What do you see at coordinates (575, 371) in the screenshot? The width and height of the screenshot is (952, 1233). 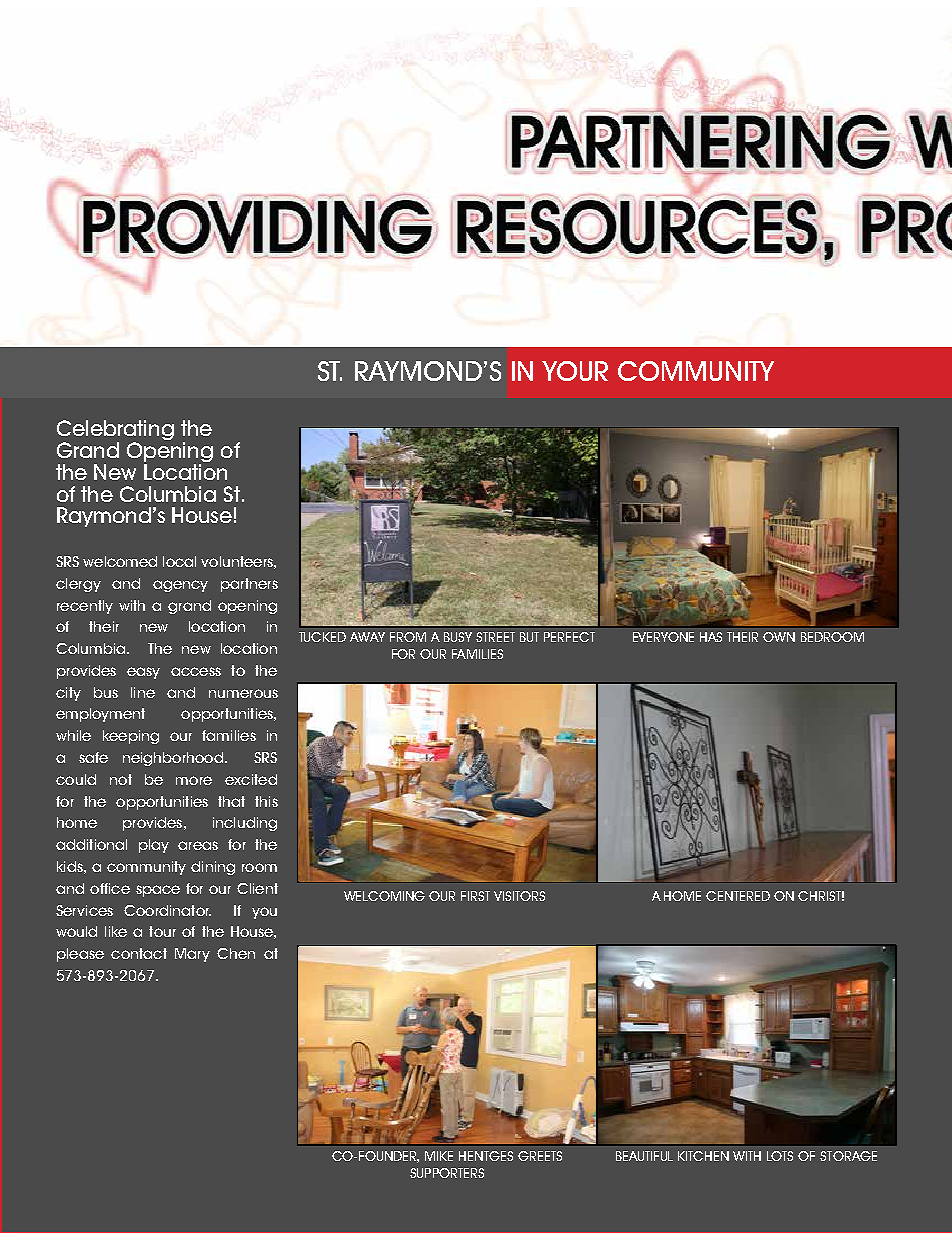 I see `YOUR` at bounding box center [575, 371].
